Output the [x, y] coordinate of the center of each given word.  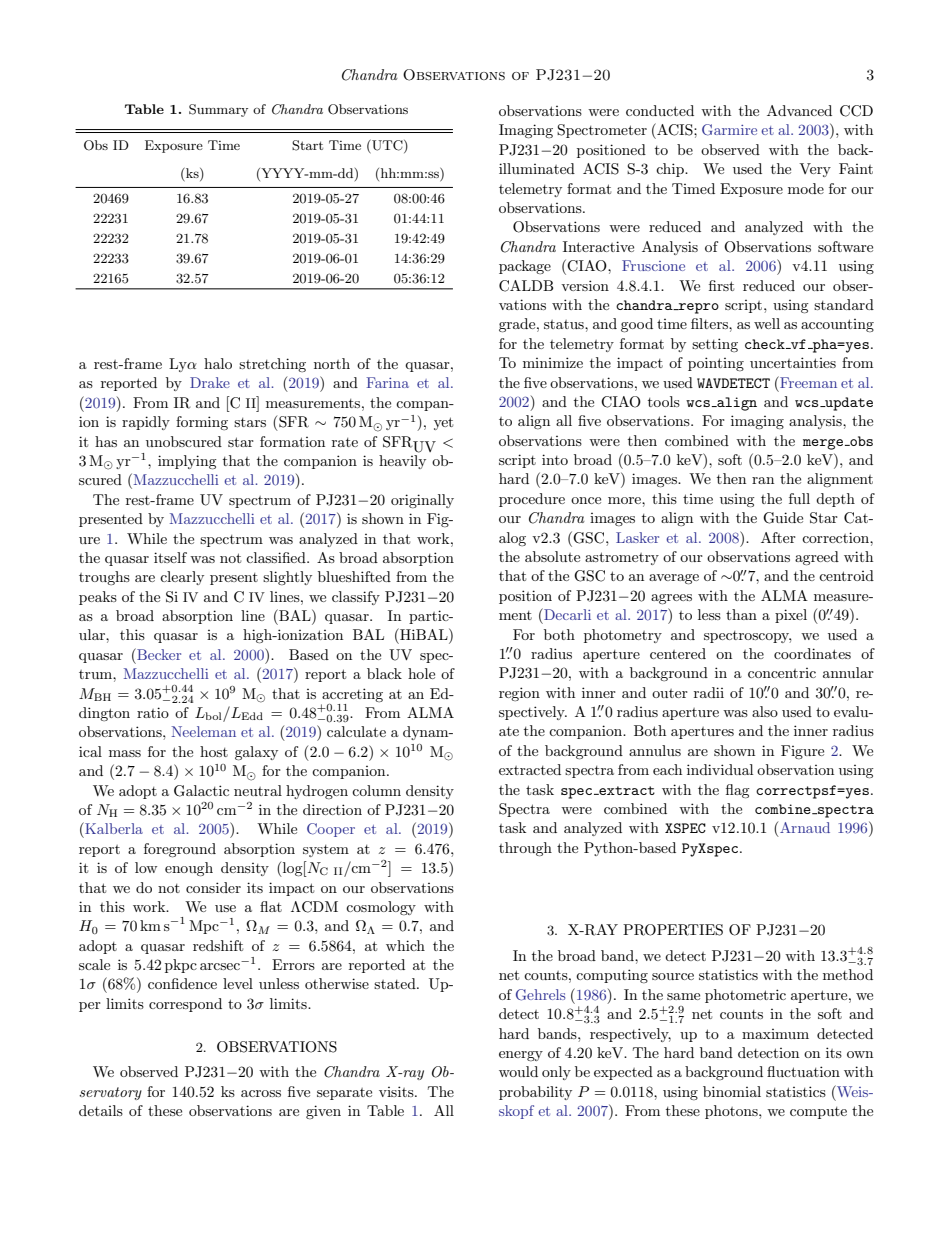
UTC [387, 146]
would [518, 1071]
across [261, 1093]
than [741, 614]
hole [421, 673]
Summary [218, 110]
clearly [182, 578]
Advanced [799, 110]
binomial [732, 1091]
